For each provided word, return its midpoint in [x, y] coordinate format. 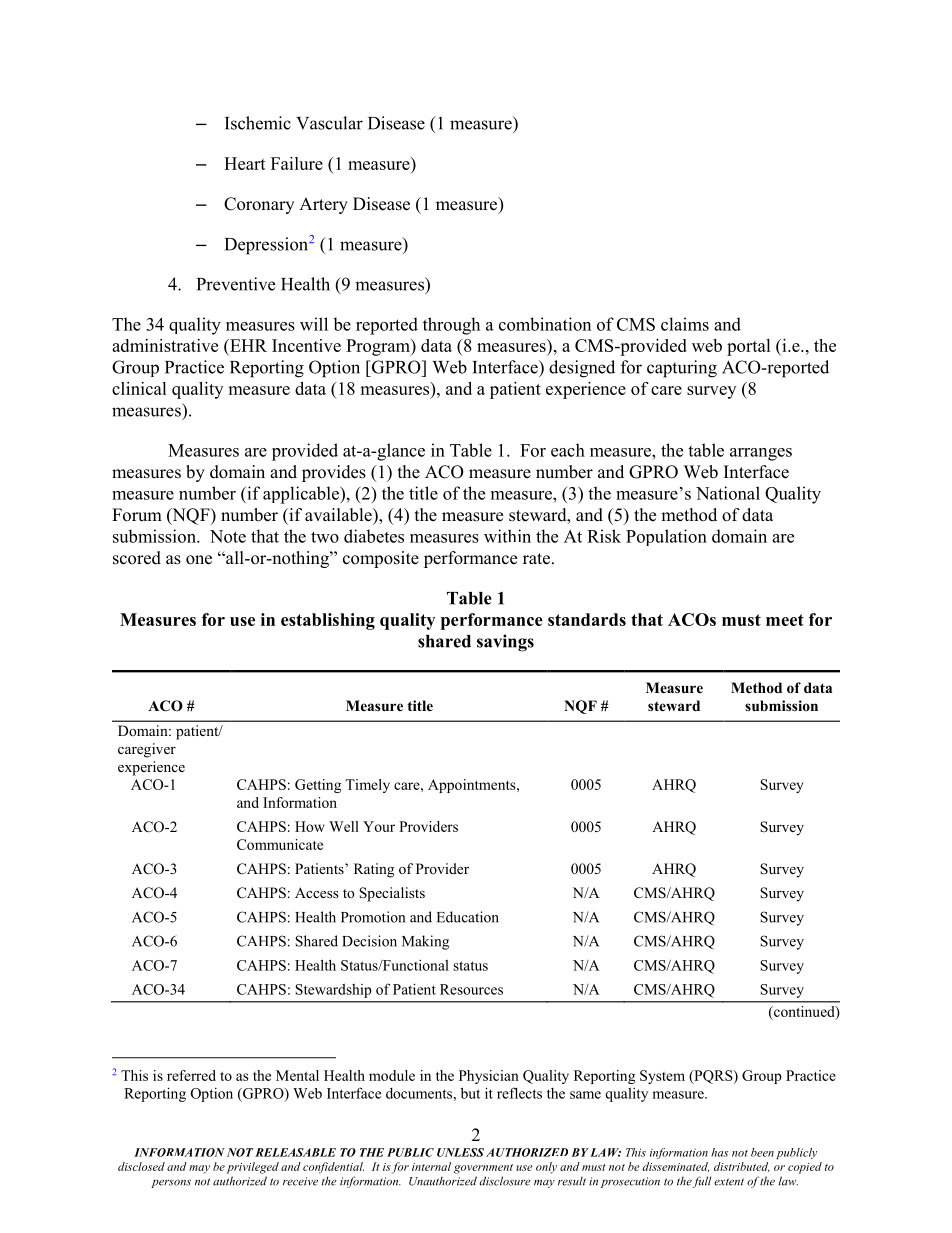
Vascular [329, 123]
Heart [245, 163]
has [719, 1152]
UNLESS [460, 1152]
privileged [253, 1168]
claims [685, 324]
